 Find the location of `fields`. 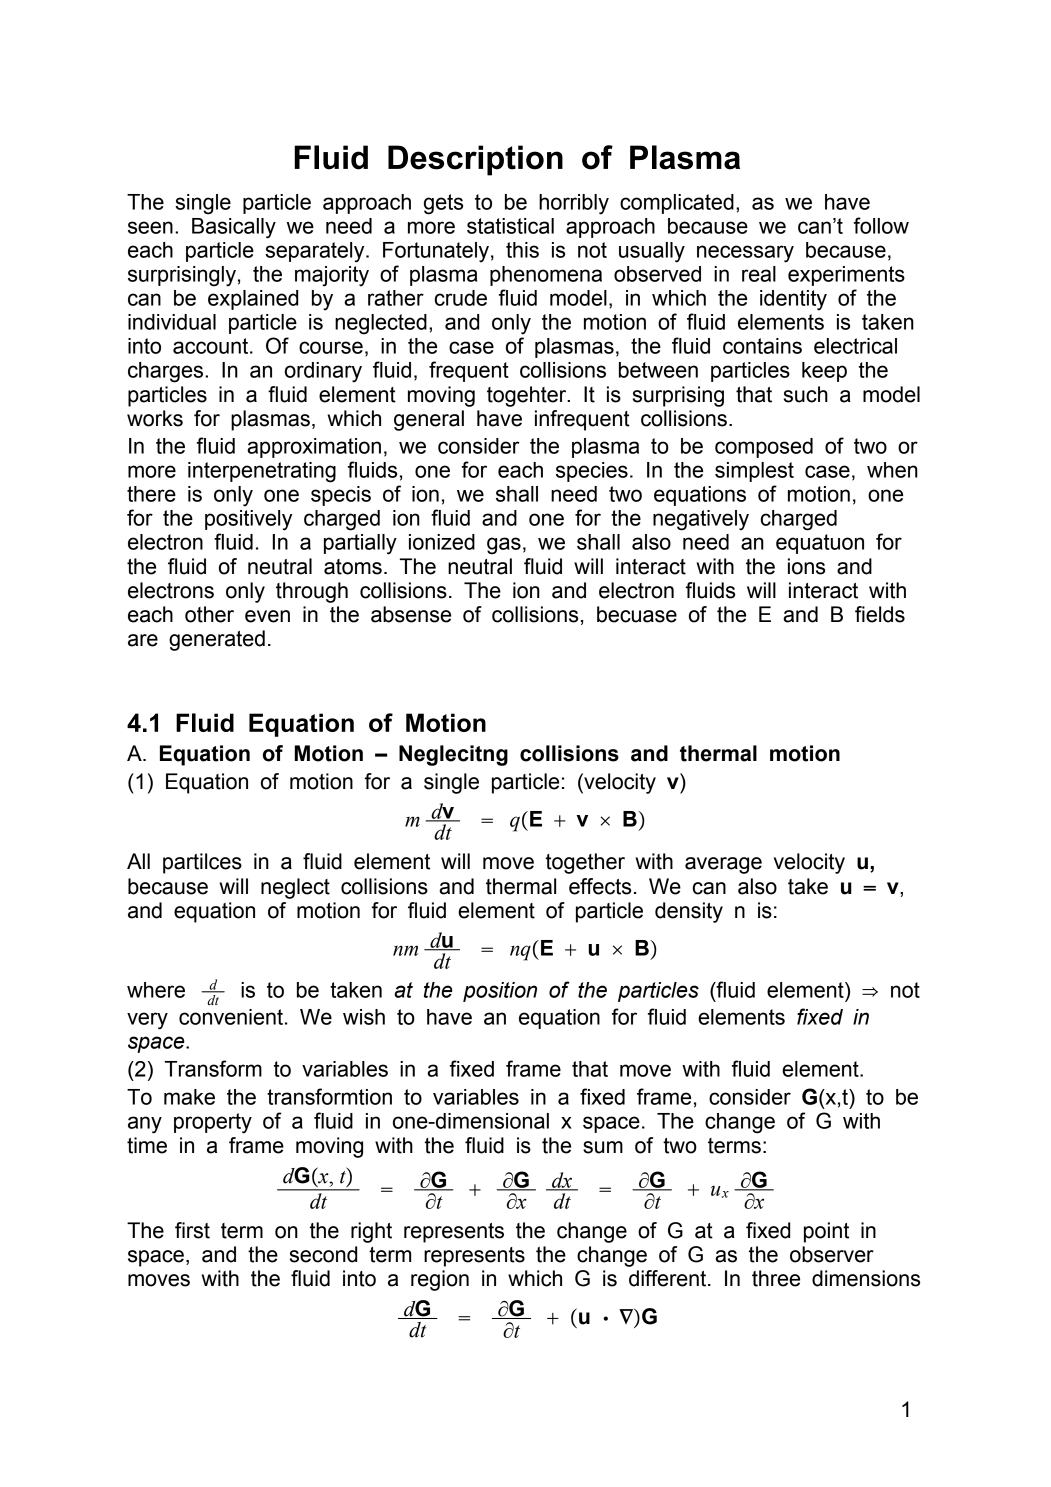

fields is located at coordinates (880, 614).
